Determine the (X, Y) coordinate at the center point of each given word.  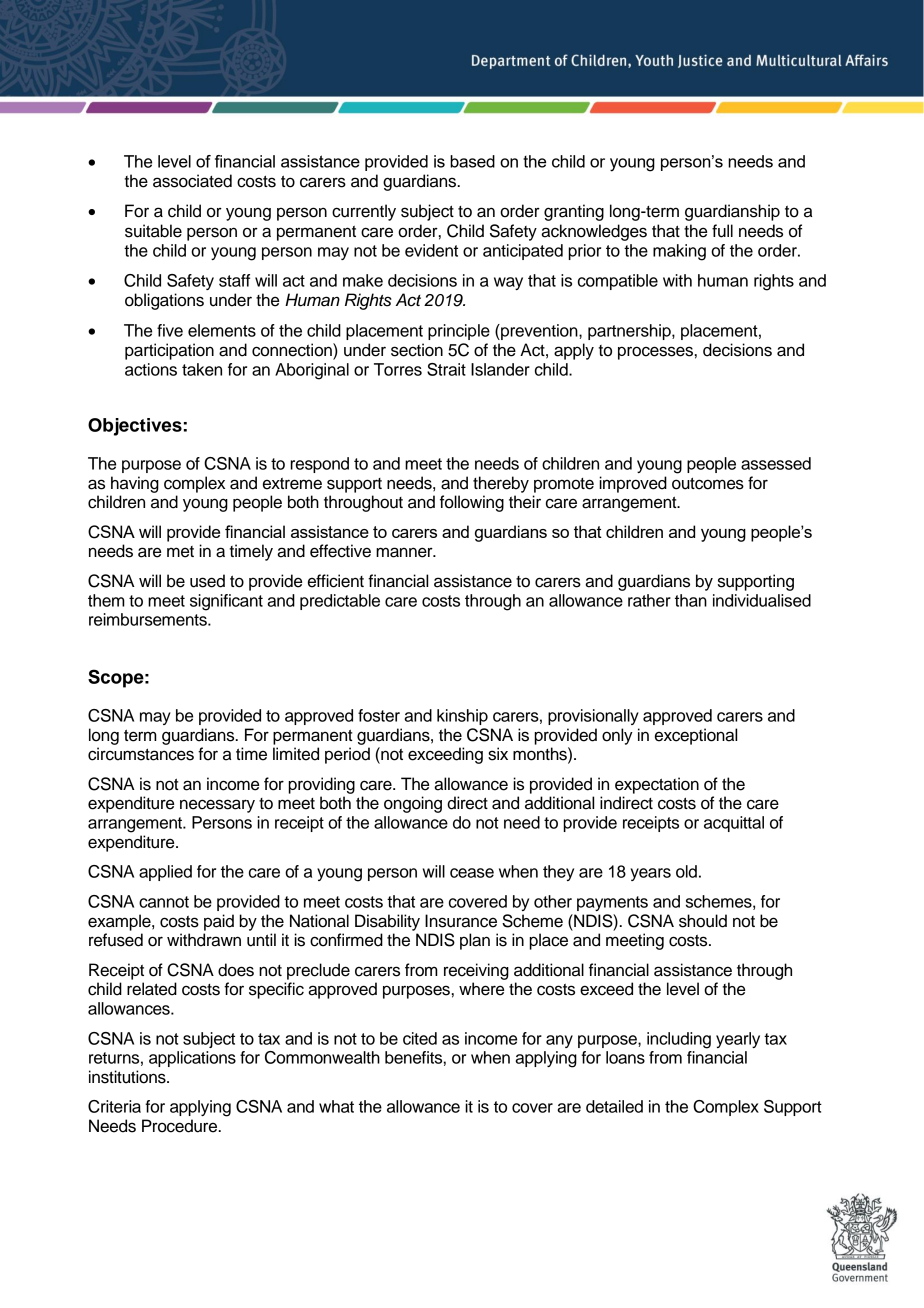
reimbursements (149, 619)
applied (165, 873)
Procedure (181, 1126)
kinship (462, 717)
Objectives (135, 427)
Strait (446, 369)
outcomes (708, 484)
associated (192, 181)
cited (420, 1038)
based (472, 161)
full (722, 231)
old (686, 871)
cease (472, 873)
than (691, 600)
